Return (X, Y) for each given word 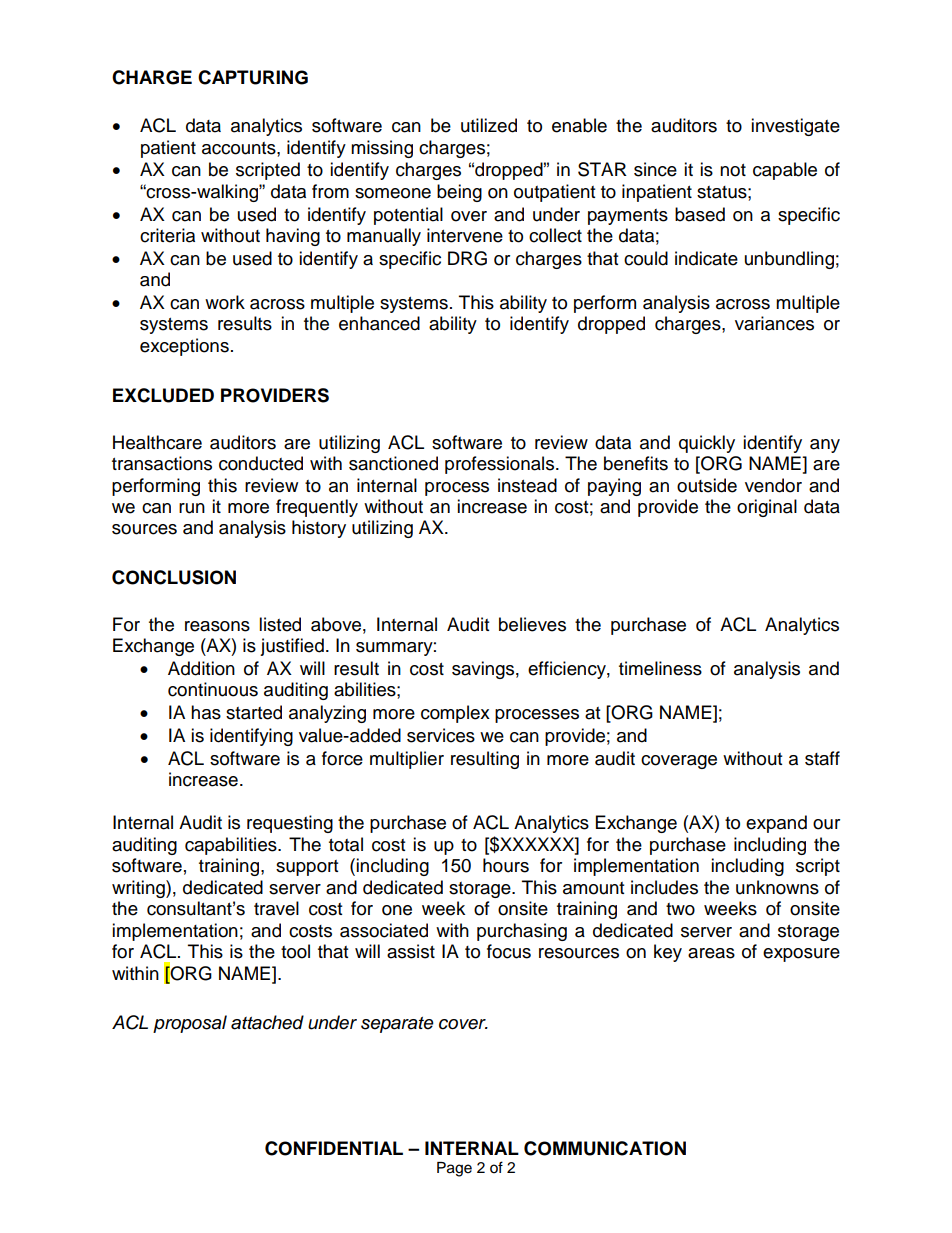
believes (532, 624)
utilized (489, 125)
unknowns (777, 887)
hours (506, 865)
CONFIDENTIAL (334, 1148)
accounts (240, 148)
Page (454, 1169)
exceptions (184, 347)
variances (774, 323)
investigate (795, 127)
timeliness (660, 668)
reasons (217, 626)
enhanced (379, 323)
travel (276, 908)
